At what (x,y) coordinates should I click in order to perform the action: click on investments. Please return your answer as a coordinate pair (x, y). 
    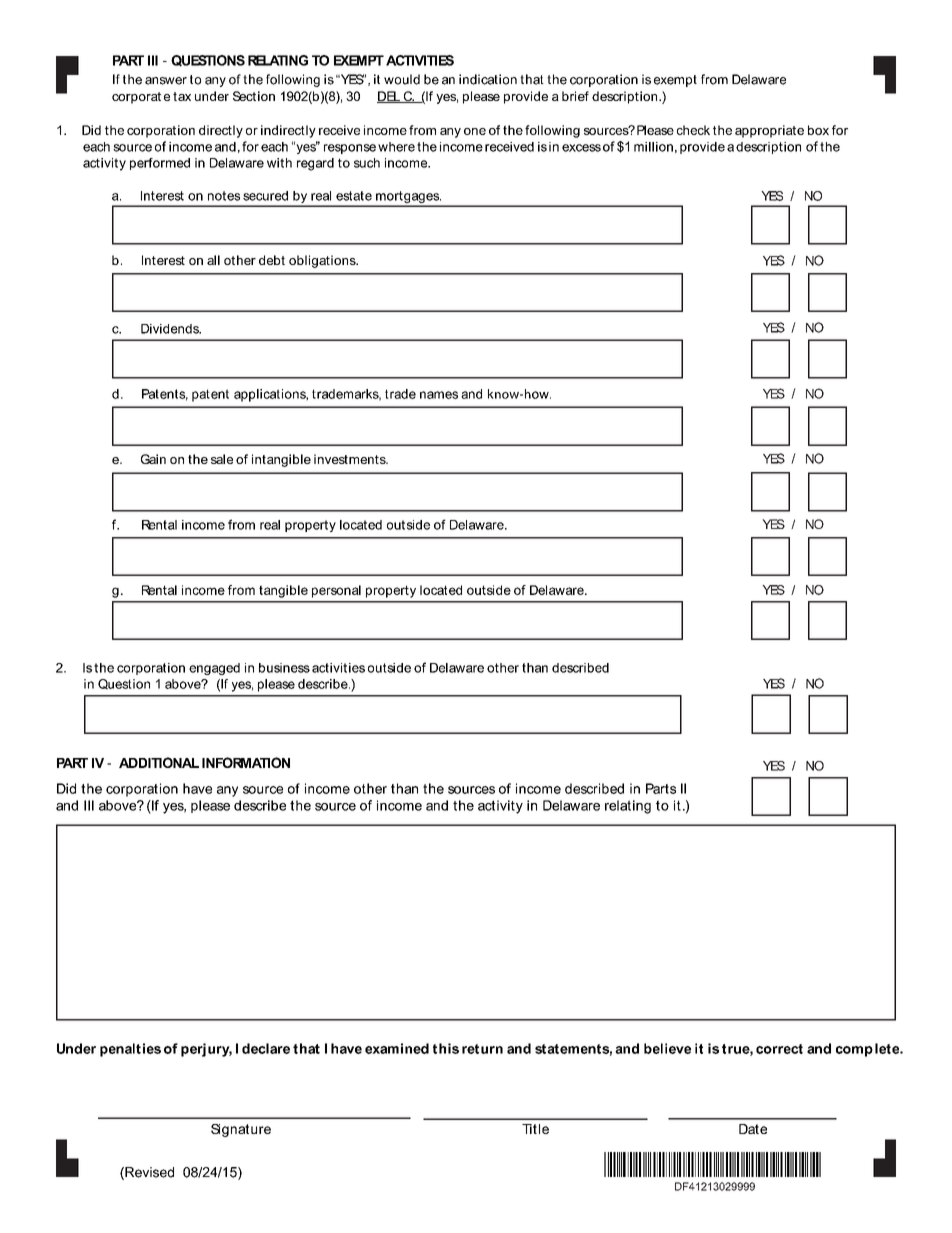
    Looking at the image, I should click on (351, 459).
